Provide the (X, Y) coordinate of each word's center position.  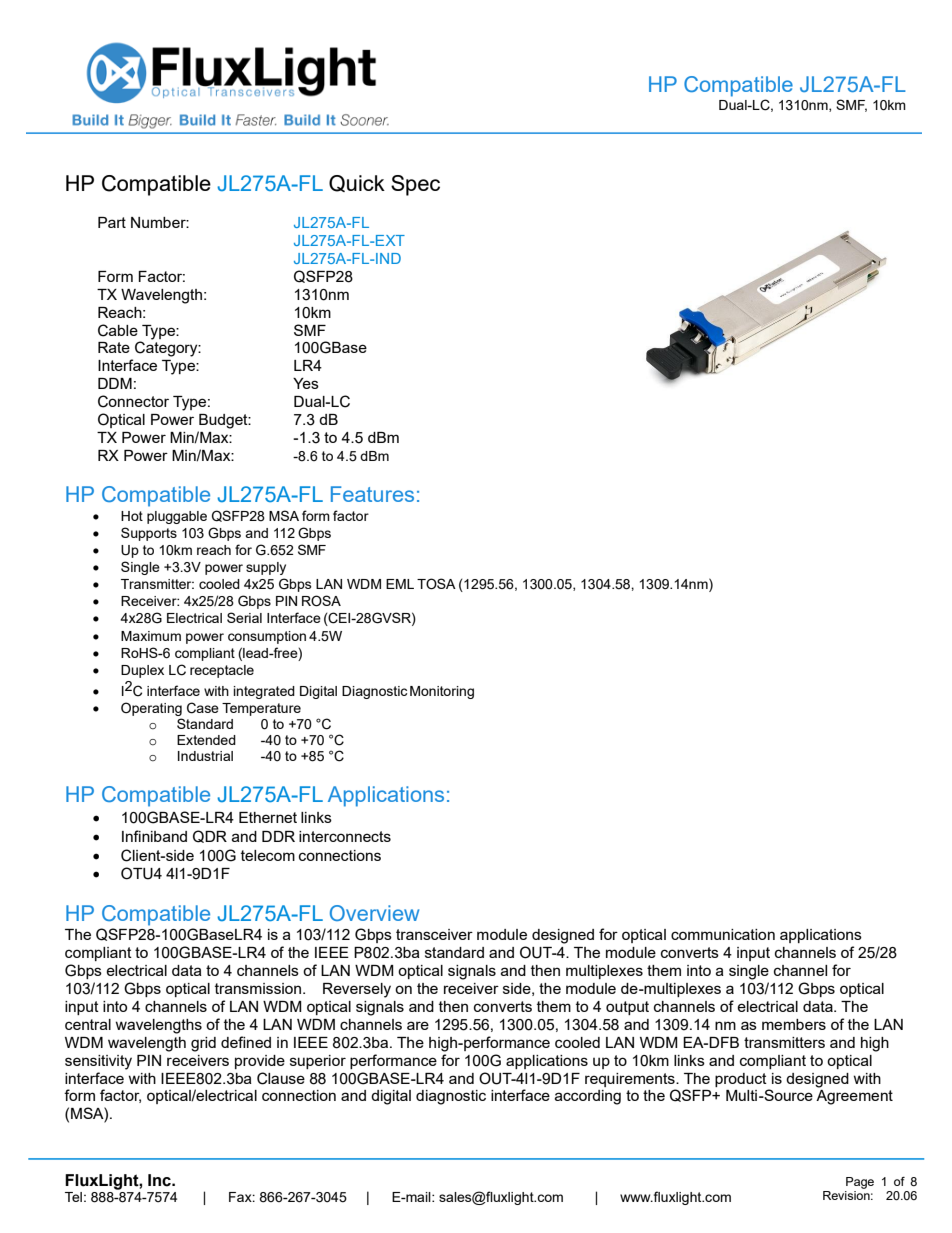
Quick (357, 183)
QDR (210, 836)
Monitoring (442, 692)
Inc (160, 1180)
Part (112, 222)
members (794, 1024)
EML (400, 584)
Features (372, 494)
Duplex (142, 671)
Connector (133, 401)
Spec (415, 185)
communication (723, 934)
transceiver (434, 934)
